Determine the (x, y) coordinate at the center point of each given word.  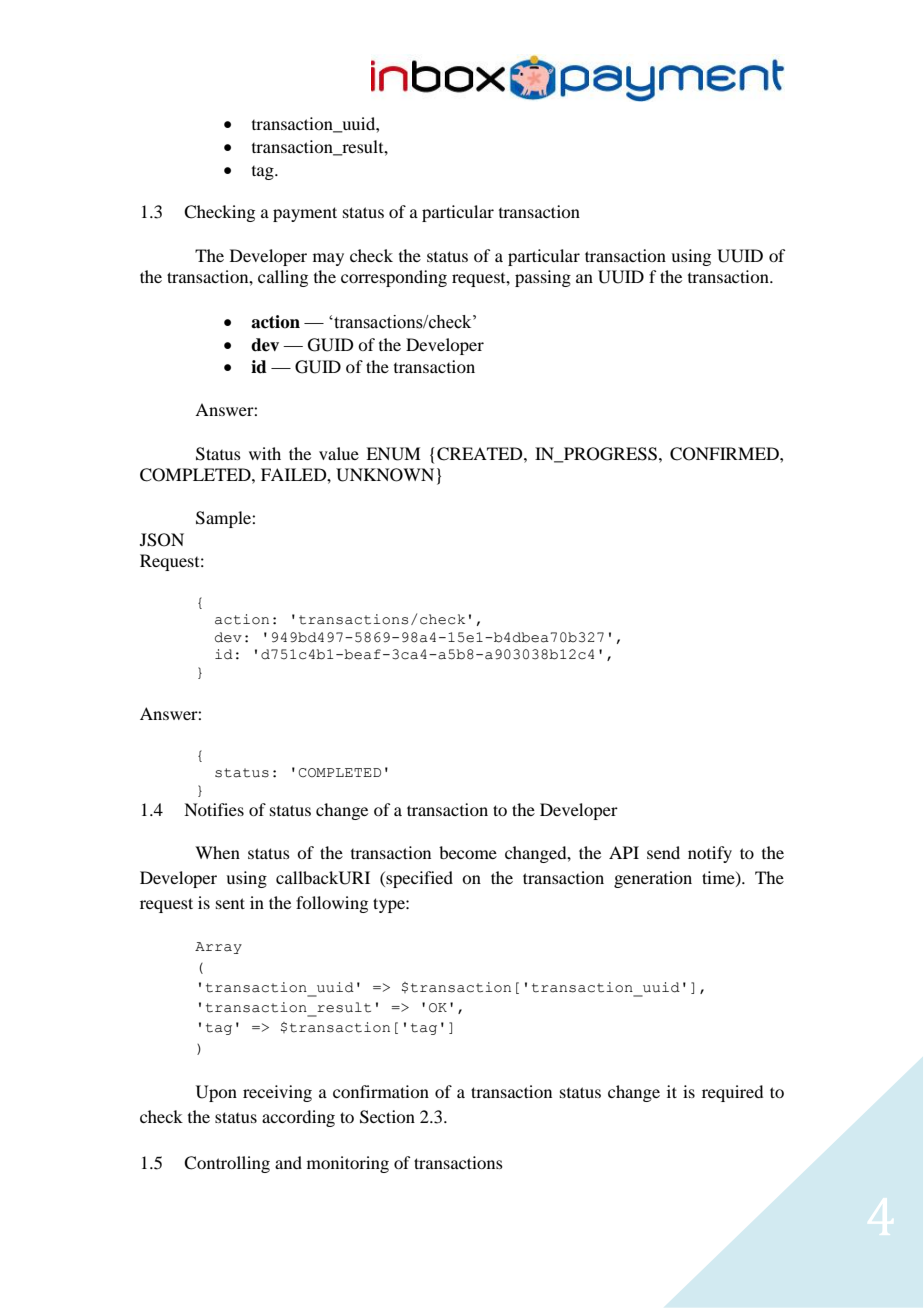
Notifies (214, 809)
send (663, 852)
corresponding (394, 278)
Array (218, 948)
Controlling (227, 1164)
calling (283, 278)
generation (653, 879)
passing (543, 278)
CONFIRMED (725, 454)
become (468, 852)
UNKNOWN (385, 475)
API (624, 852)
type (390, 905)
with (265, 453)
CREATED (481, 454)
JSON (162, 540)
